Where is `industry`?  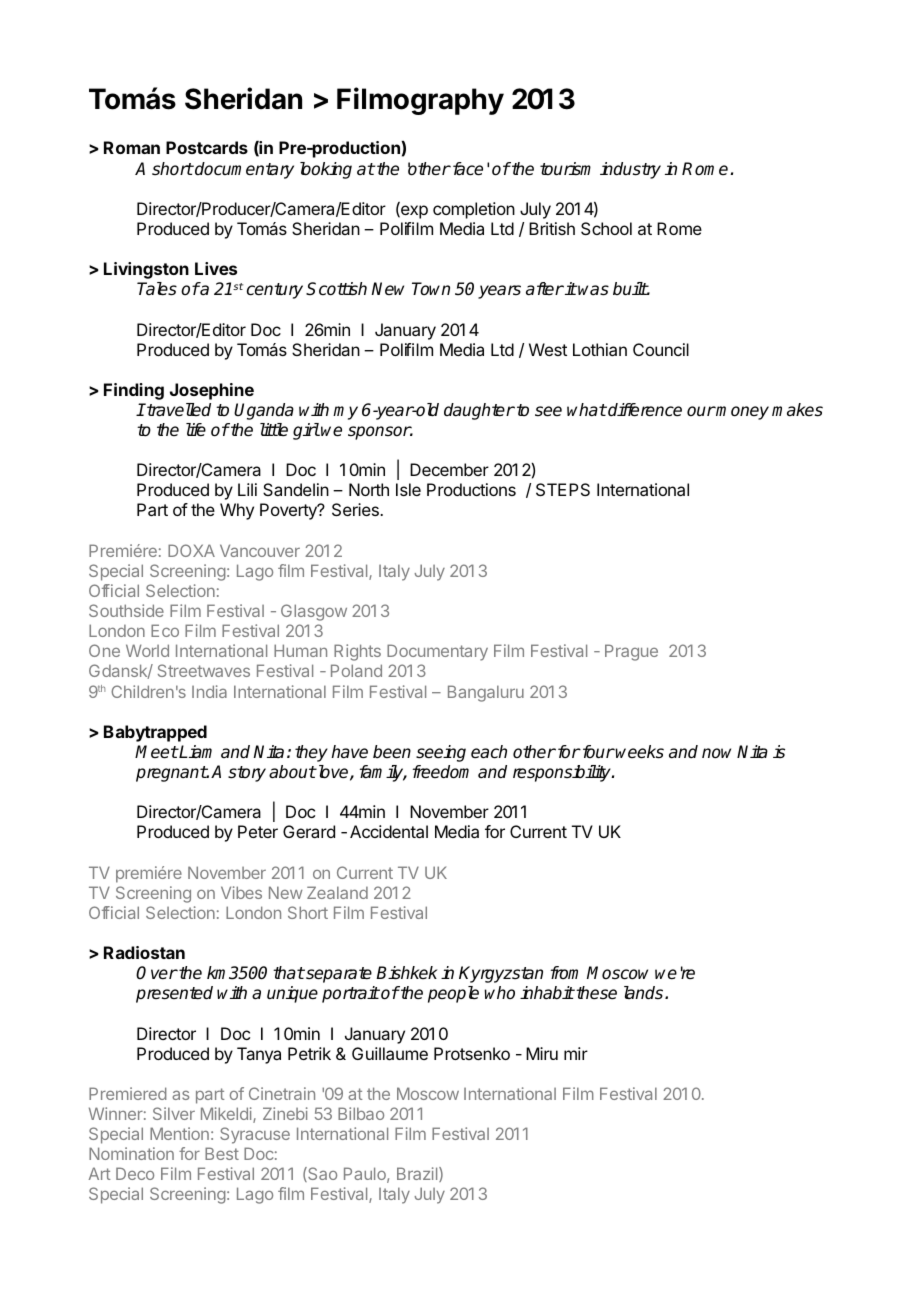 industry is located at coordinates (630, 170).
